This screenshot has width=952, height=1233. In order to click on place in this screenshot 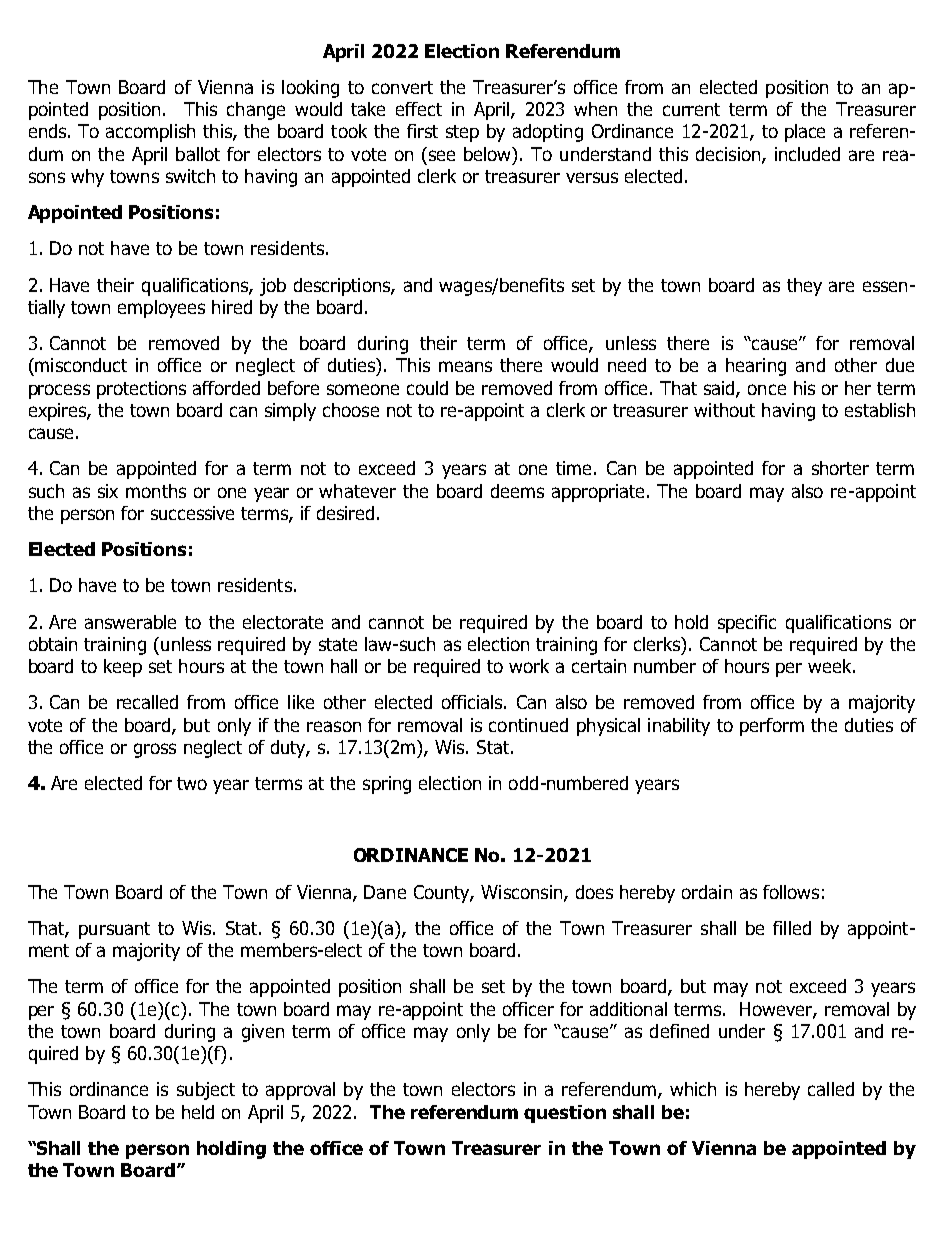, I will do `click(805, 133)`.
